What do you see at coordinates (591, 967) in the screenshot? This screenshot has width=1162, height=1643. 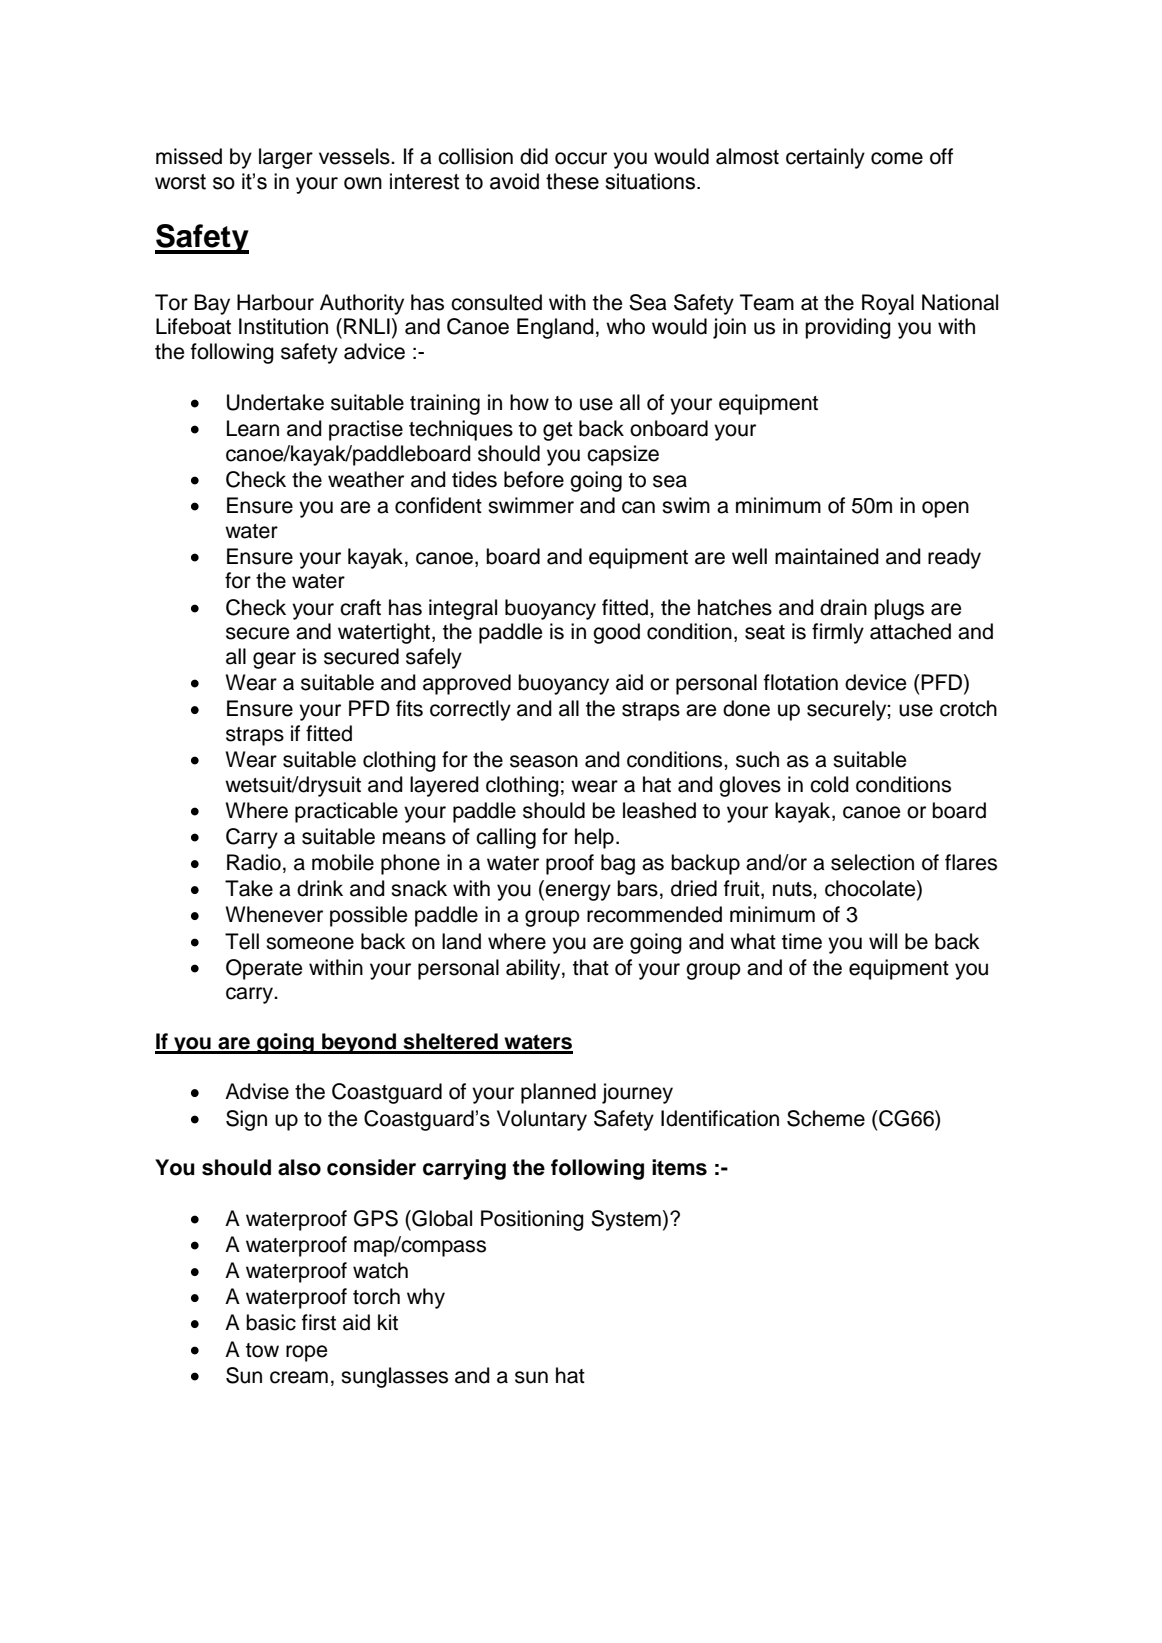 I see `that` at bounding box center [591, 967].
